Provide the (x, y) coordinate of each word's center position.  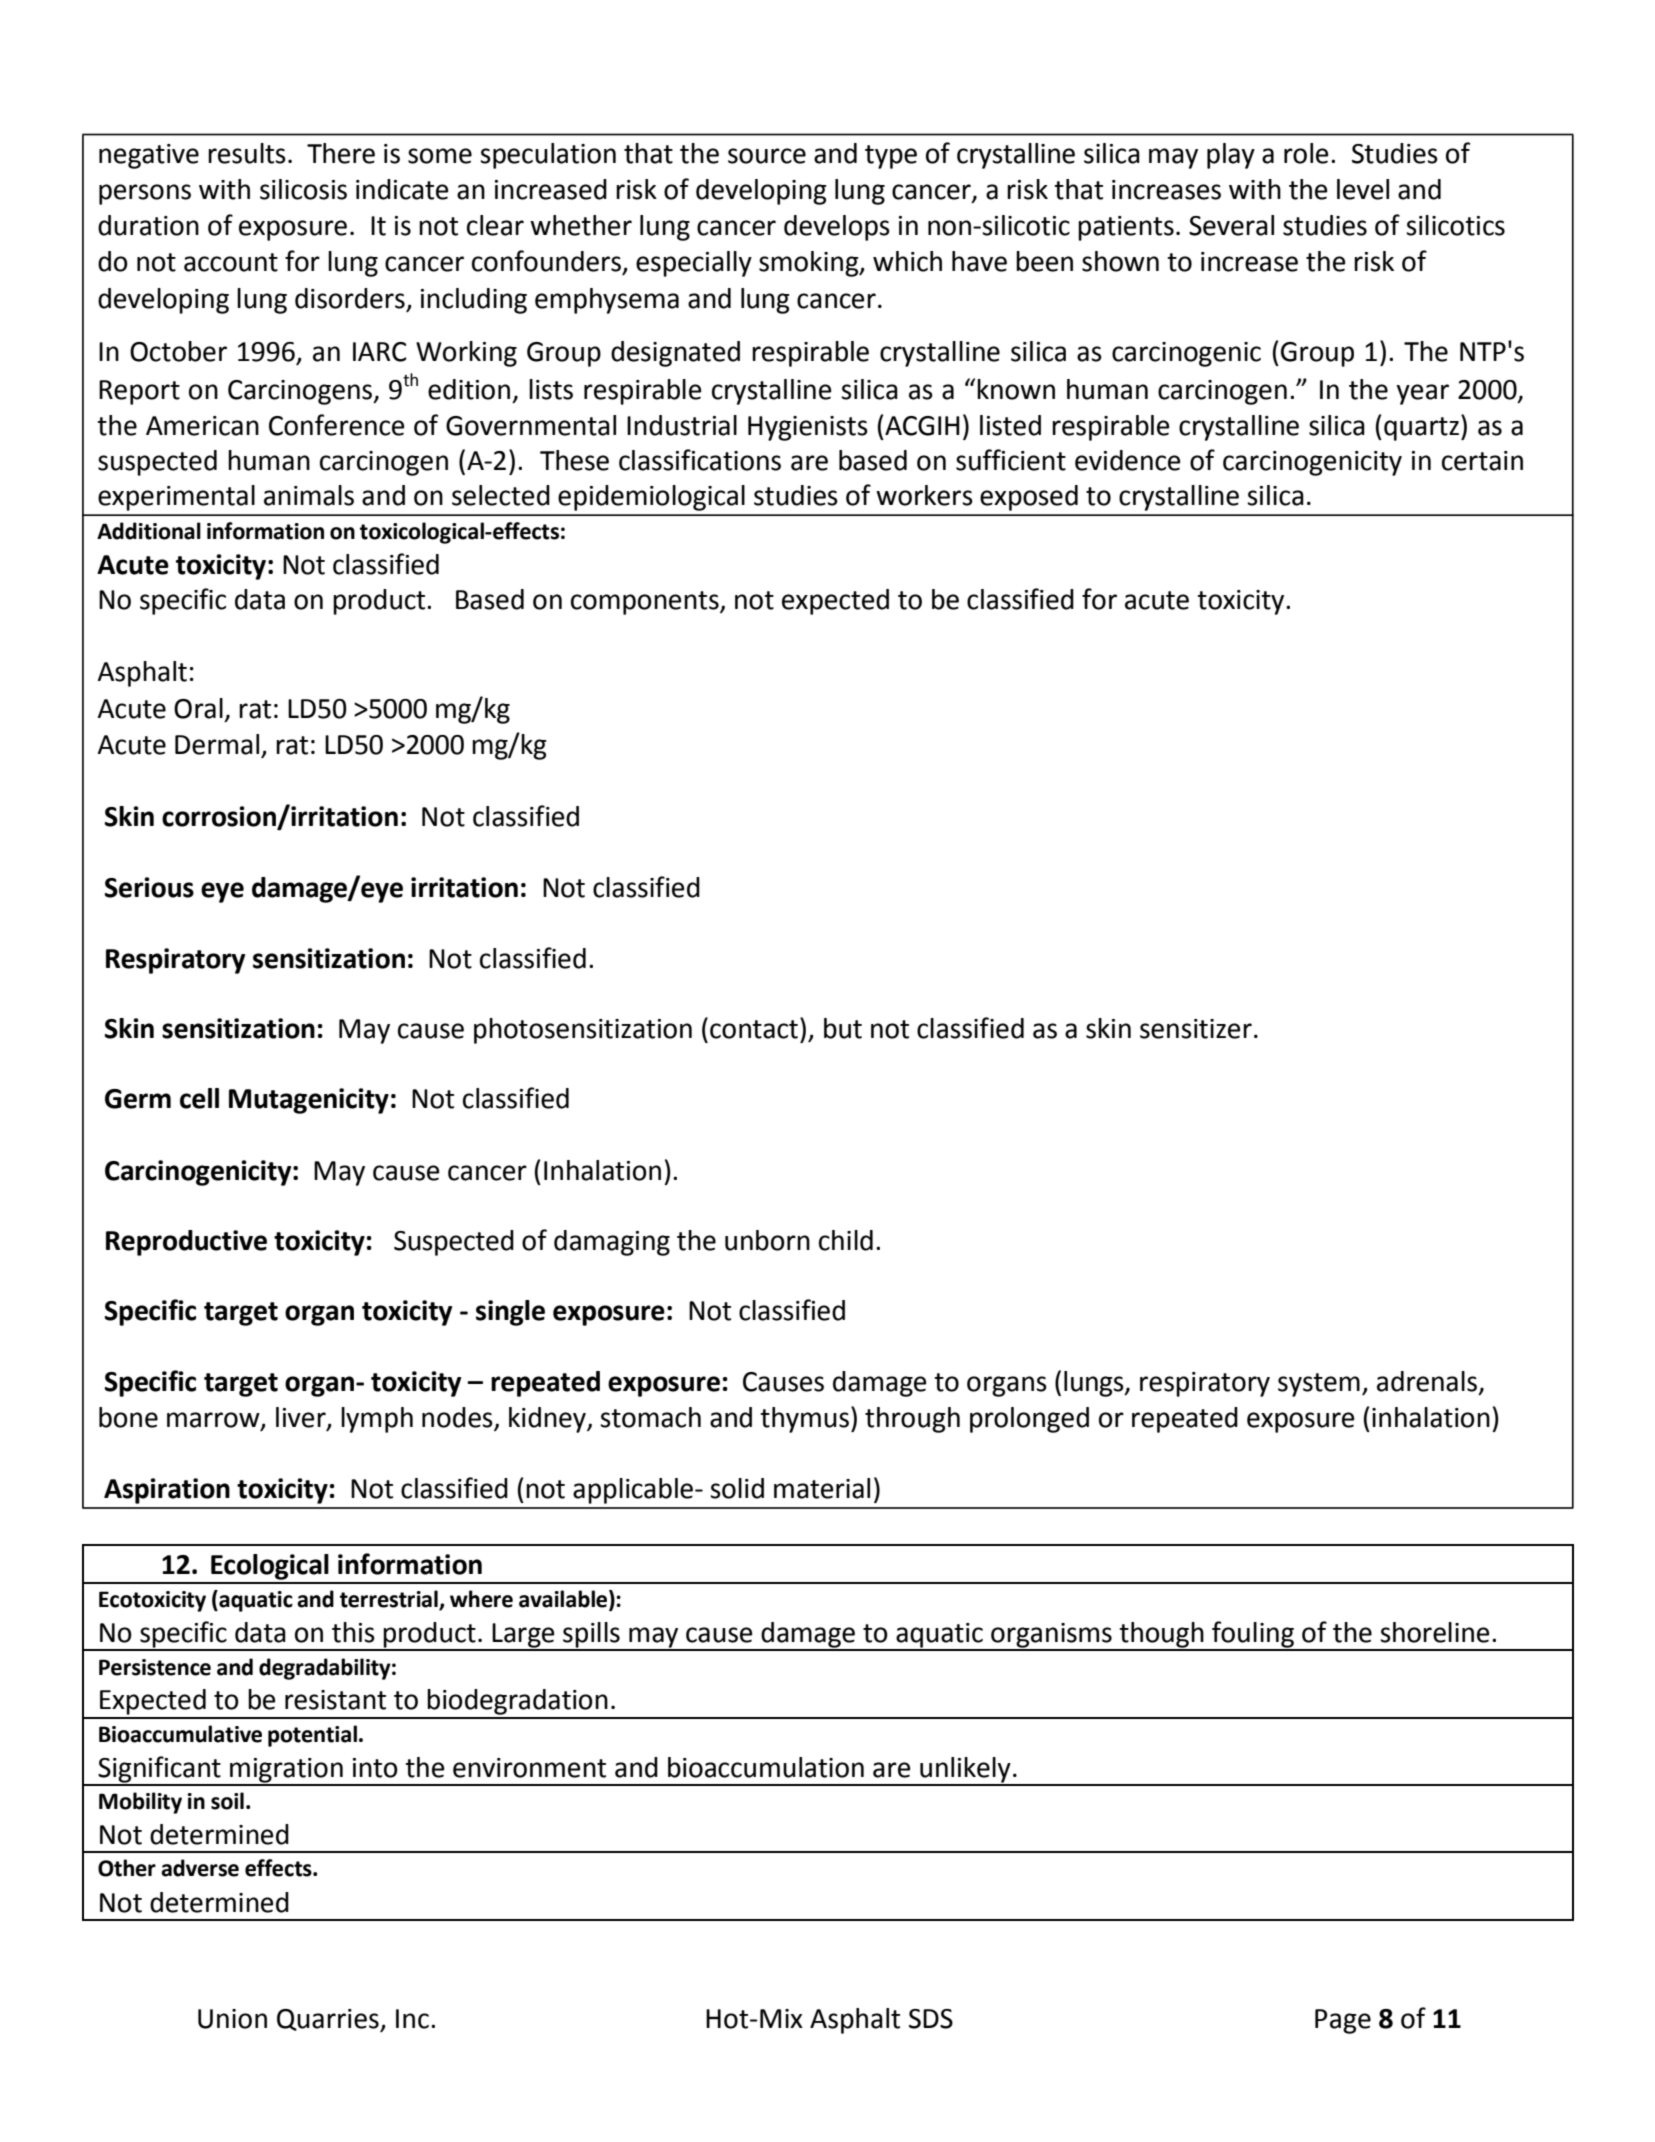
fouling (1253, 1635)
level (1363, 189)
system (1319, 1385)
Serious (149, 887)
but (843, 1028)
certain (1482, 461)
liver (302, 1418)
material (822, 1488)
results (247, 153)
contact (754, 1029)
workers (924, 495)
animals (309, 495)
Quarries (329, 2020)
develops (837, 228)
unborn (767, 1240)
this (353, 1632)
